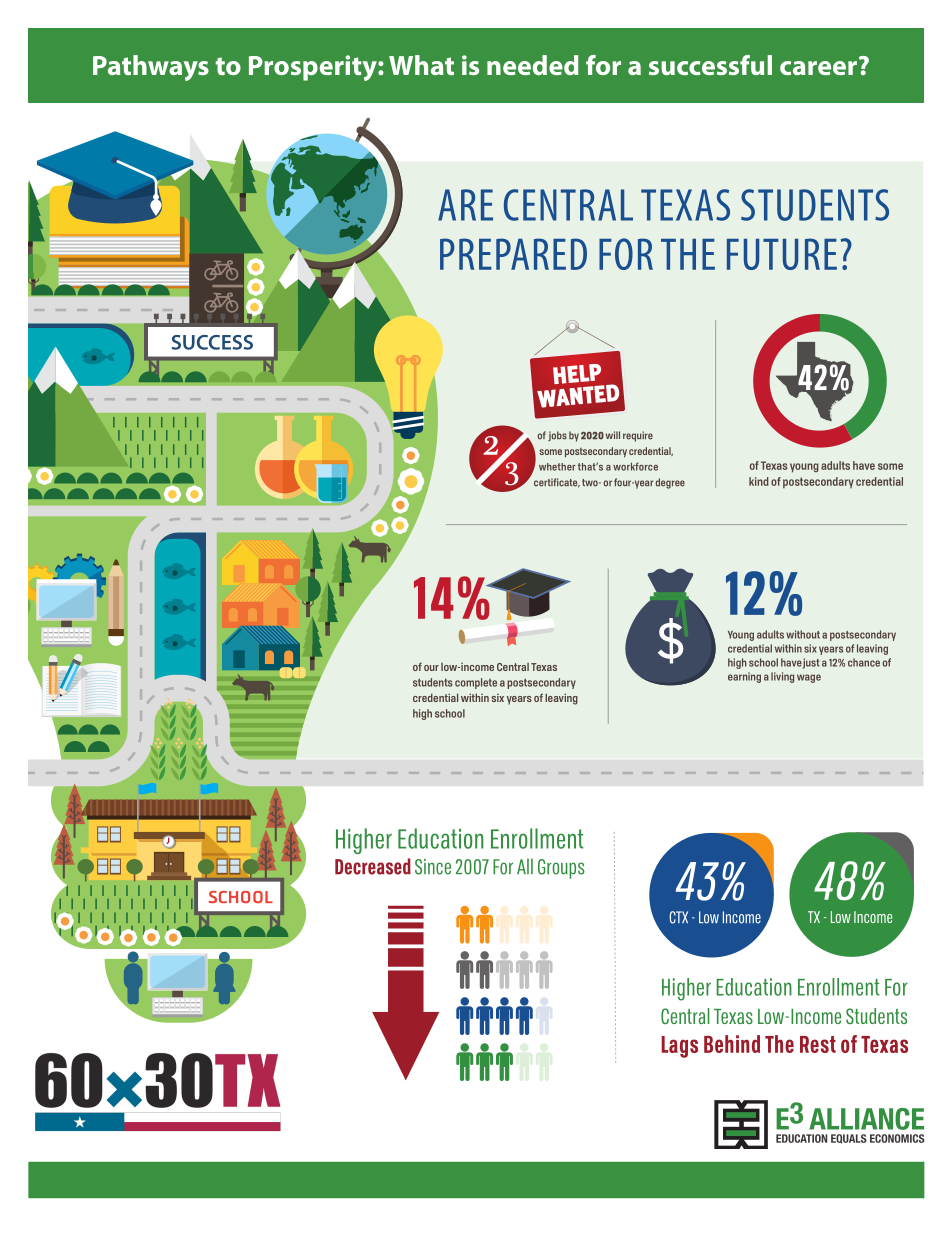 The image size is (952, 1233). I want to click on career, so click(818, 68).
